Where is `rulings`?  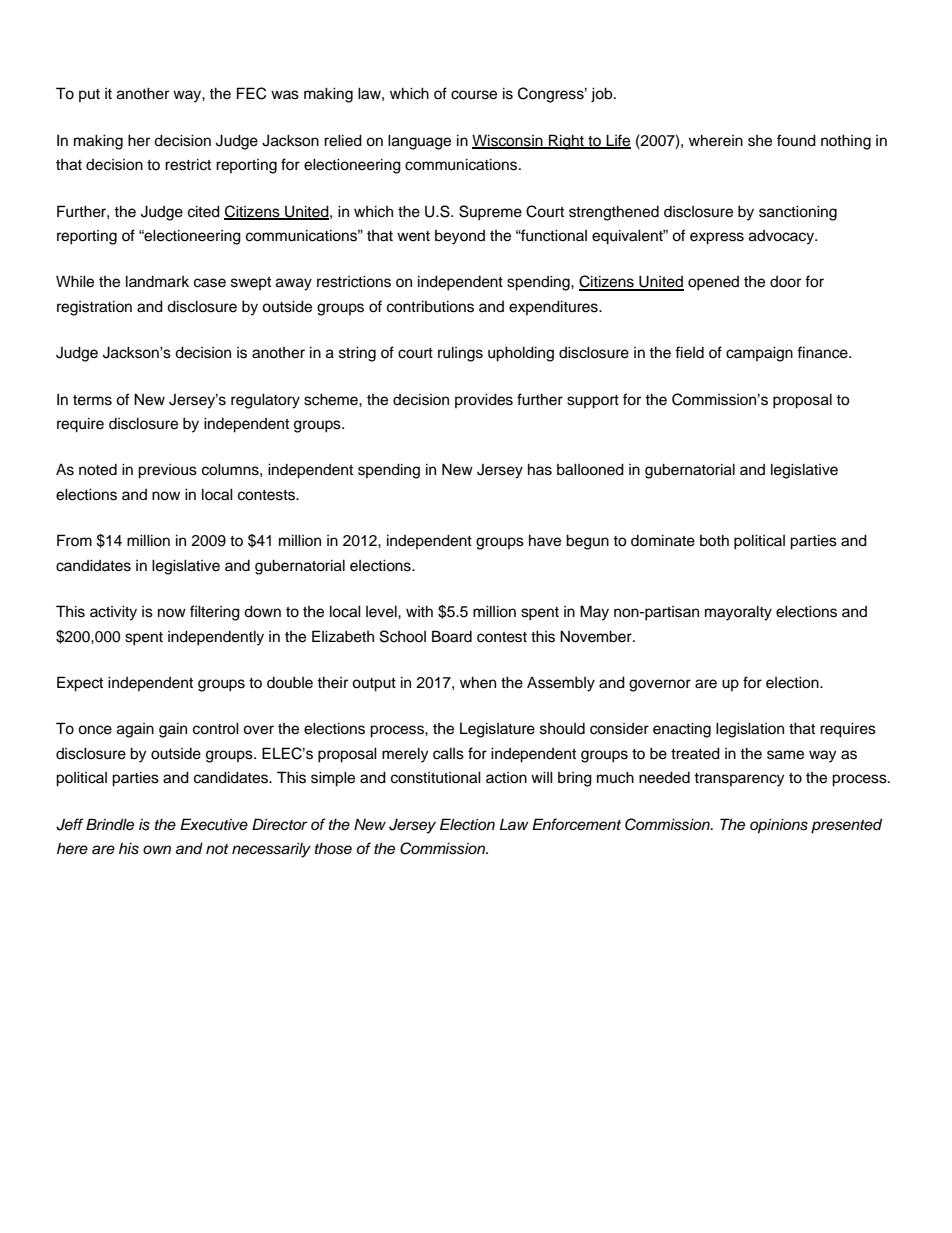
rulings is located at coordinates (460, 354).
